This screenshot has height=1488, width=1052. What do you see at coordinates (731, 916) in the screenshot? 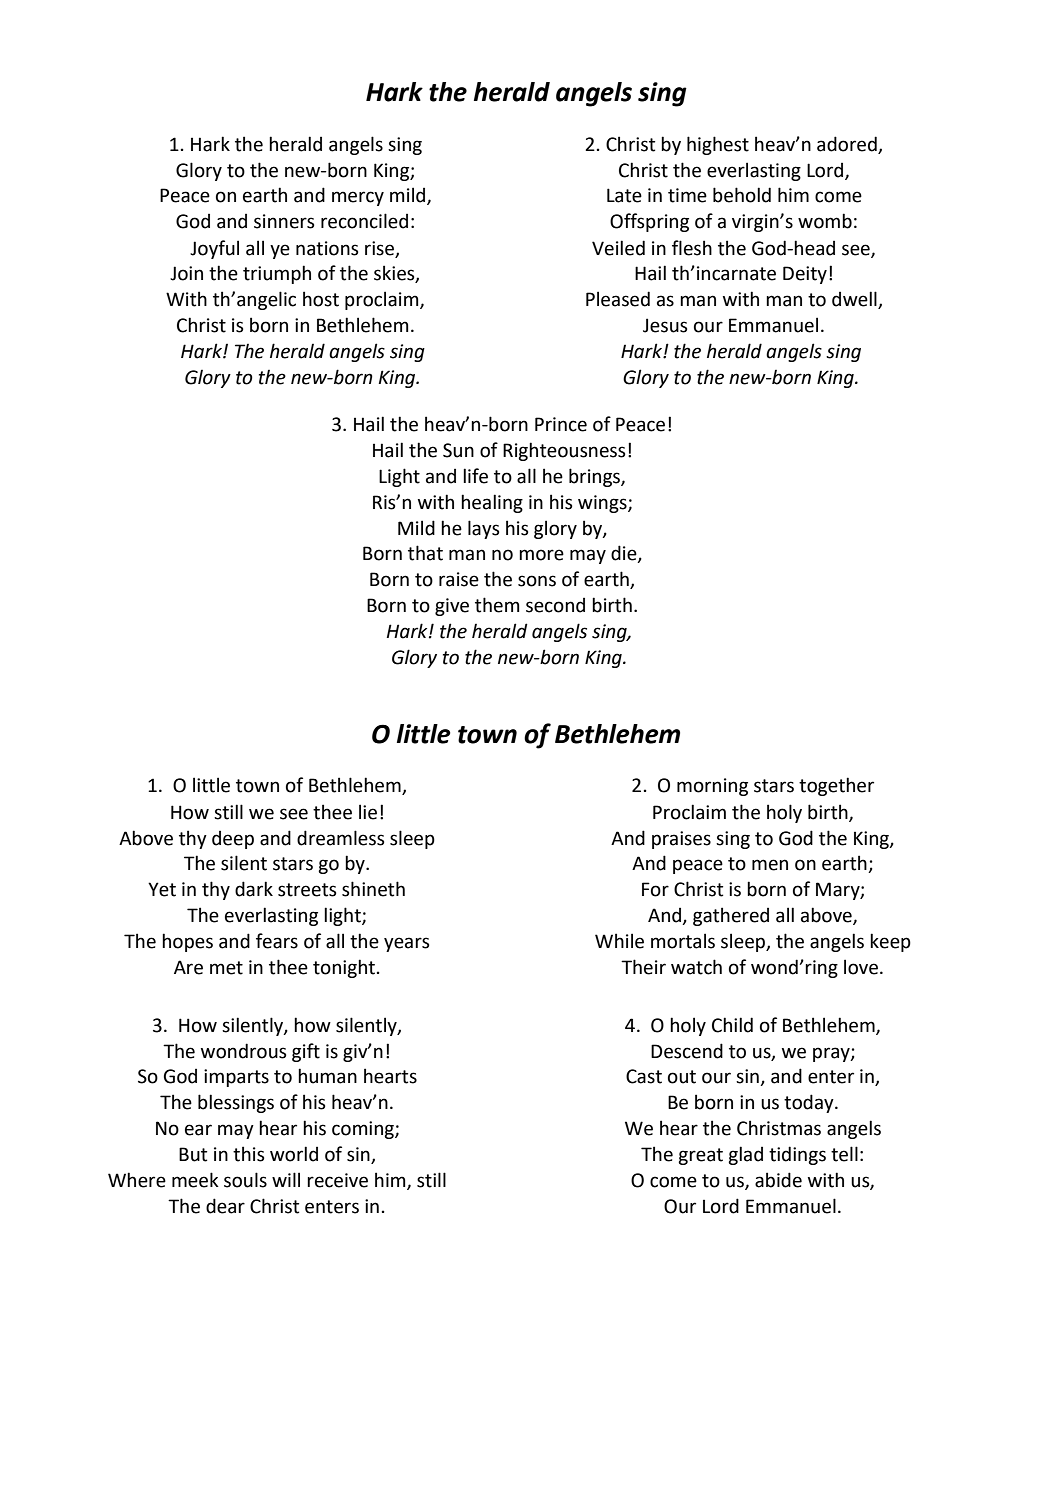
I see `gathered` at bounding box center [731, 916].
